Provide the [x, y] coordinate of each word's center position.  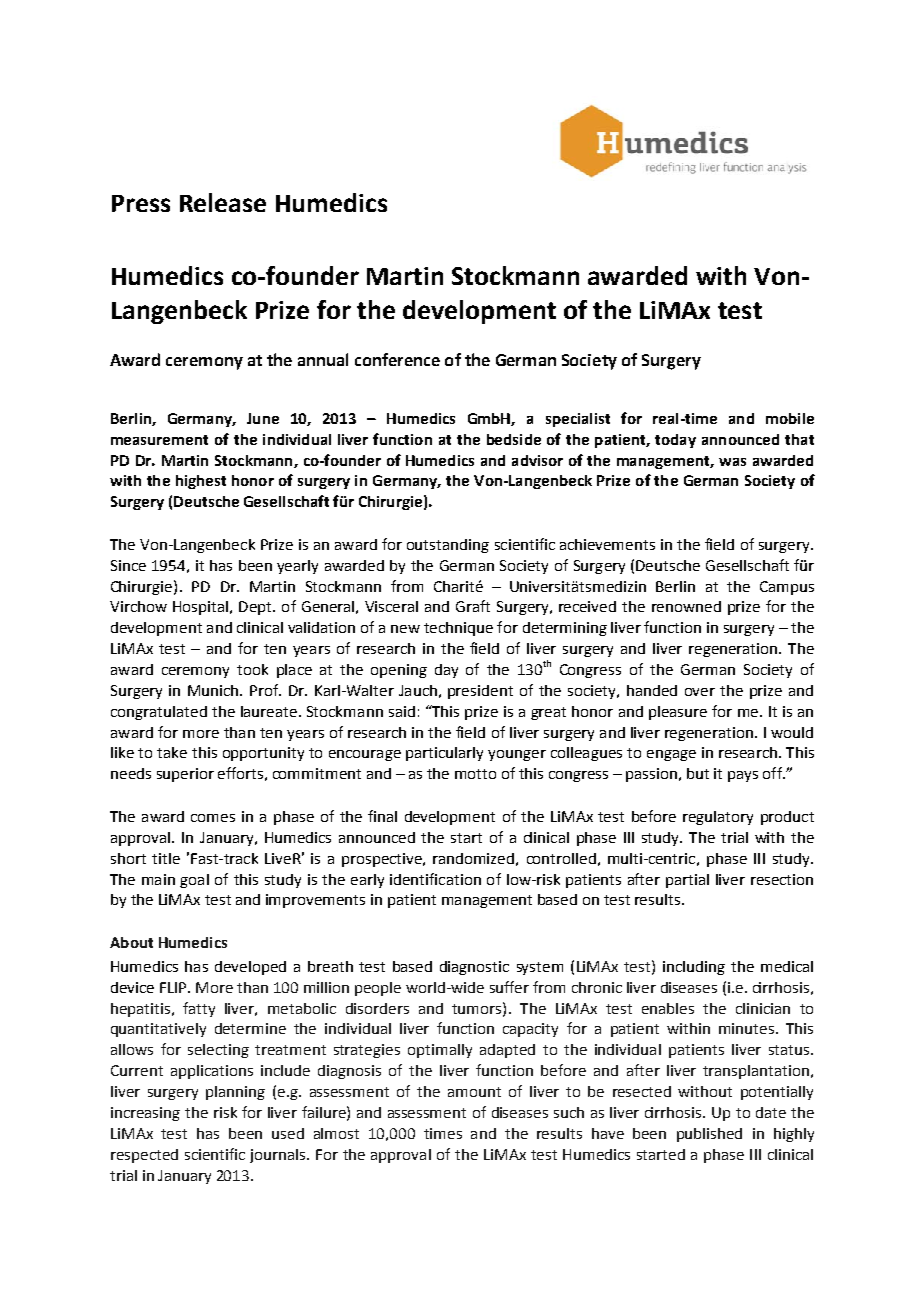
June [263, 418]
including [694, 968]
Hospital [200, 608]
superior [185, 775]
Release [223, 202]
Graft [473, 606]
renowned [686, 606]
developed [250, 968]
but [698, 773]
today [675, 441]
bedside [514, 439]
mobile [790, 418]
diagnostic [474, 968]
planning [235, 1093]
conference [397, 359]
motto [475, 774]
